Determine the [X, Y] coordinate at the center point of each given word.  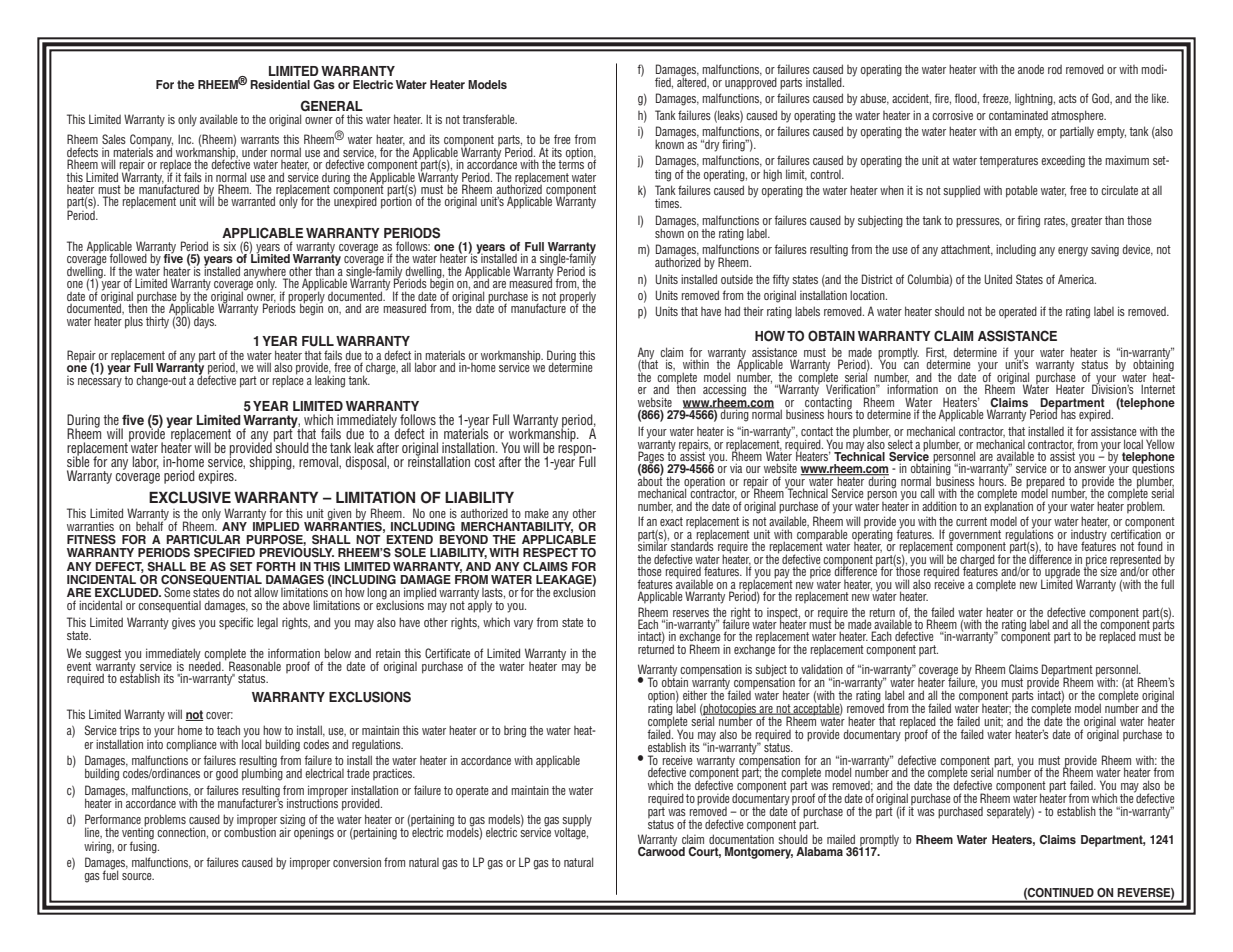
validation [822, 669]
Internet [1158, 389]
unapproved [751, 82]
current [971, 521]
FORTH [275, 567]
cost [485, 462]
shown [670, 232]
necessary [100, 383]
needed [206, 665]
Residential [280, 84]
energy [1073, 252]
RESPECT [550, 553]
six [229, 246]
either [695, 695]
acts [1068, 98]
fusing [144, 846]
